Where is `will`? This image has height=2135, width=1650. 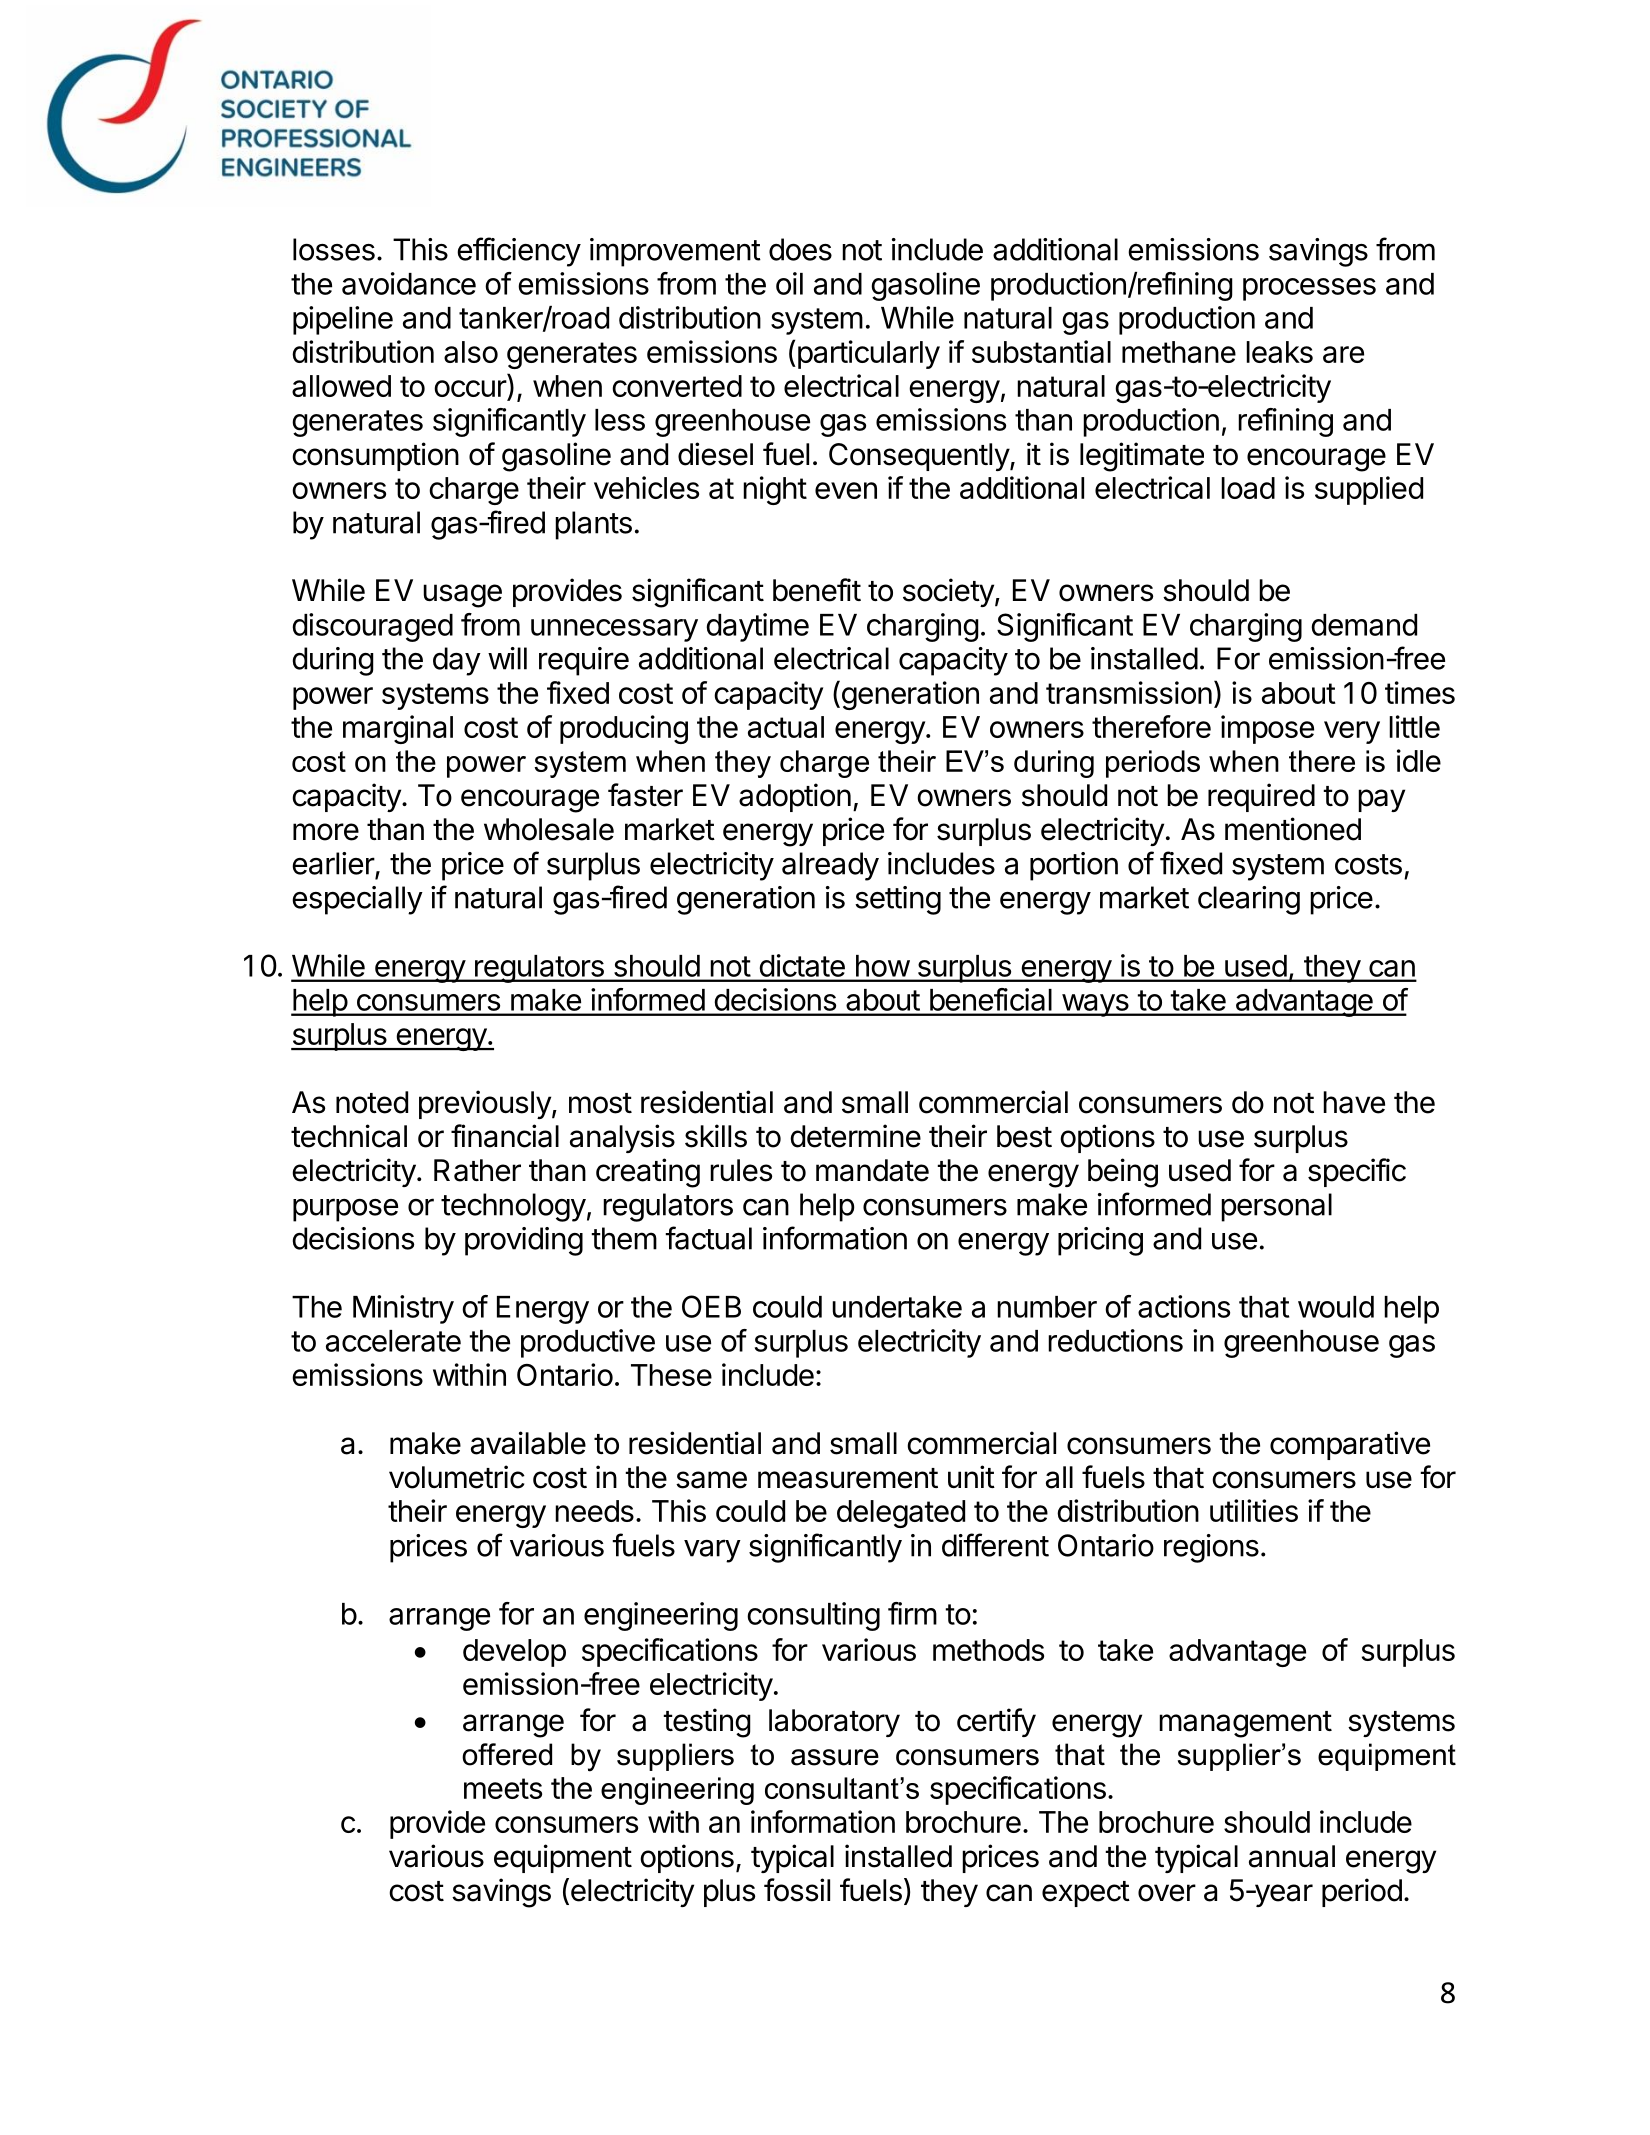
will is located at coordinates (507, 658).
